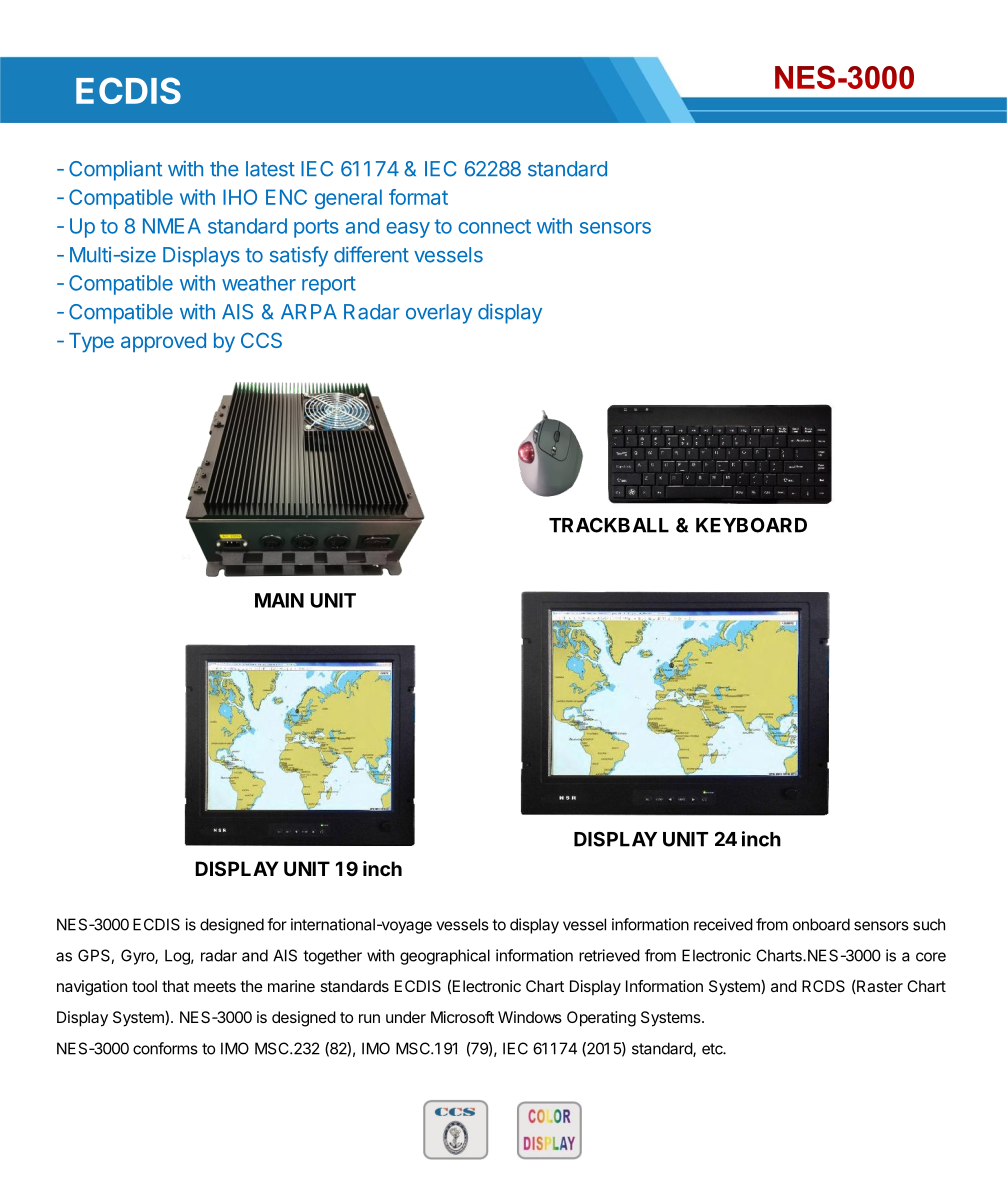  Describe the element at coordinates (530, 1017) in the screenshot. I see `Windows` at that location.
